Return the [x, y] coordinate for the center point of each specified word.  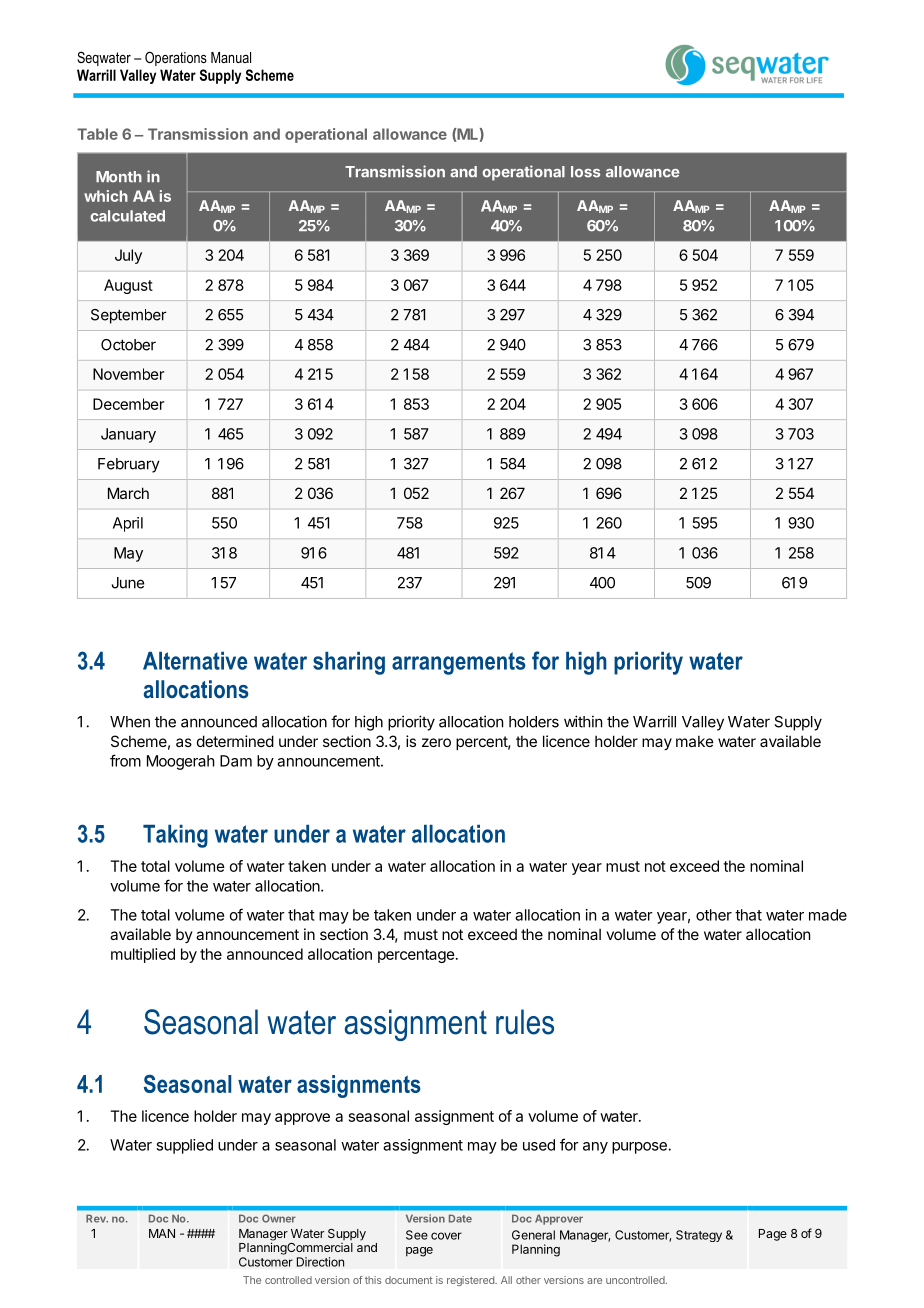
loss [585, 172]
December [128, 404]
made [828, 915]
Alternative [195, 661]
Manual [231, 57]
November [128, 374]
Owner [279, 1218]
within [583, 721]
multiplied [143, 955]
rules [525, 1022]
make [695, 741]
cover [446, 1236]
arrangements [459, 663]
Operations [176, 58]
